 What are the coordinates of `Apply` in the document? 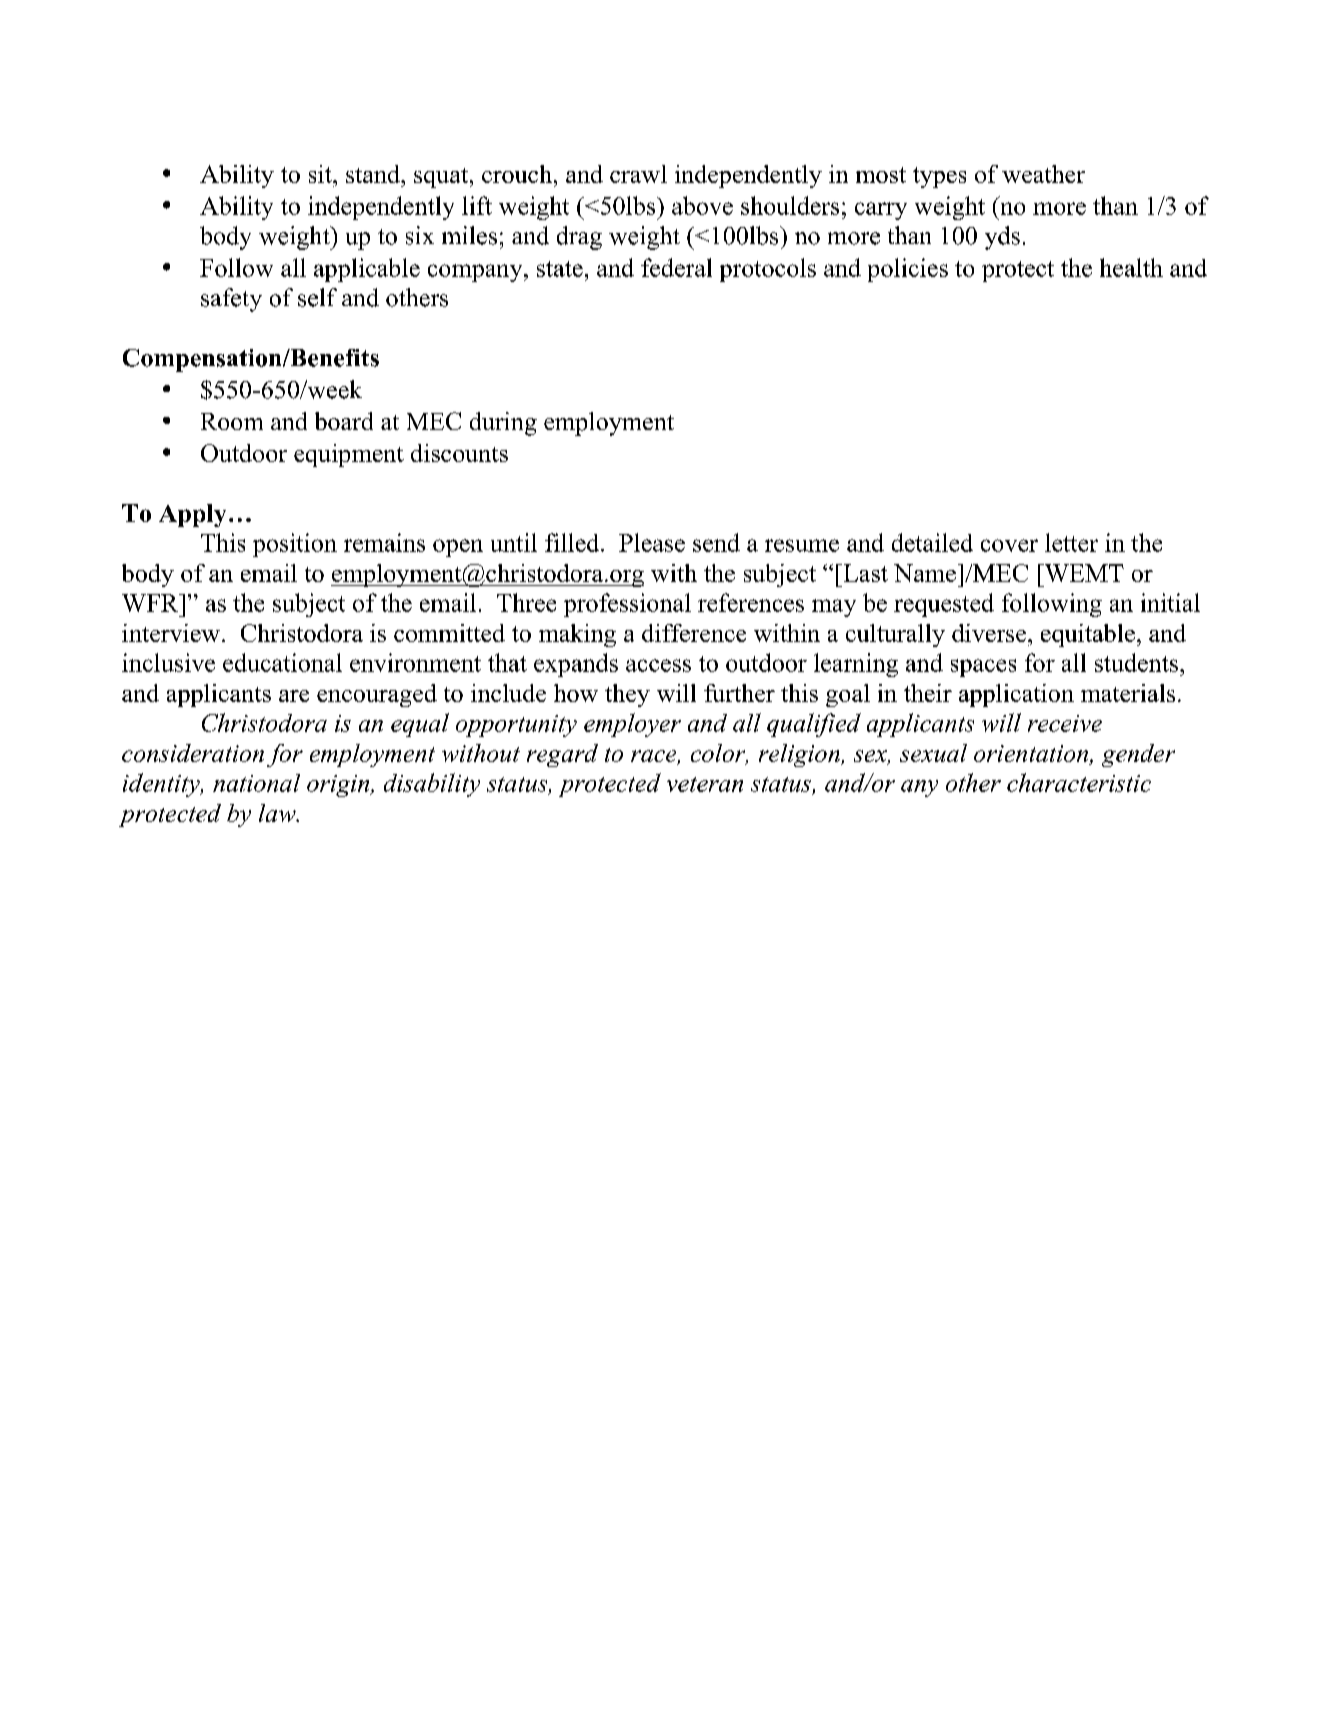 It's located at (192, 515).
